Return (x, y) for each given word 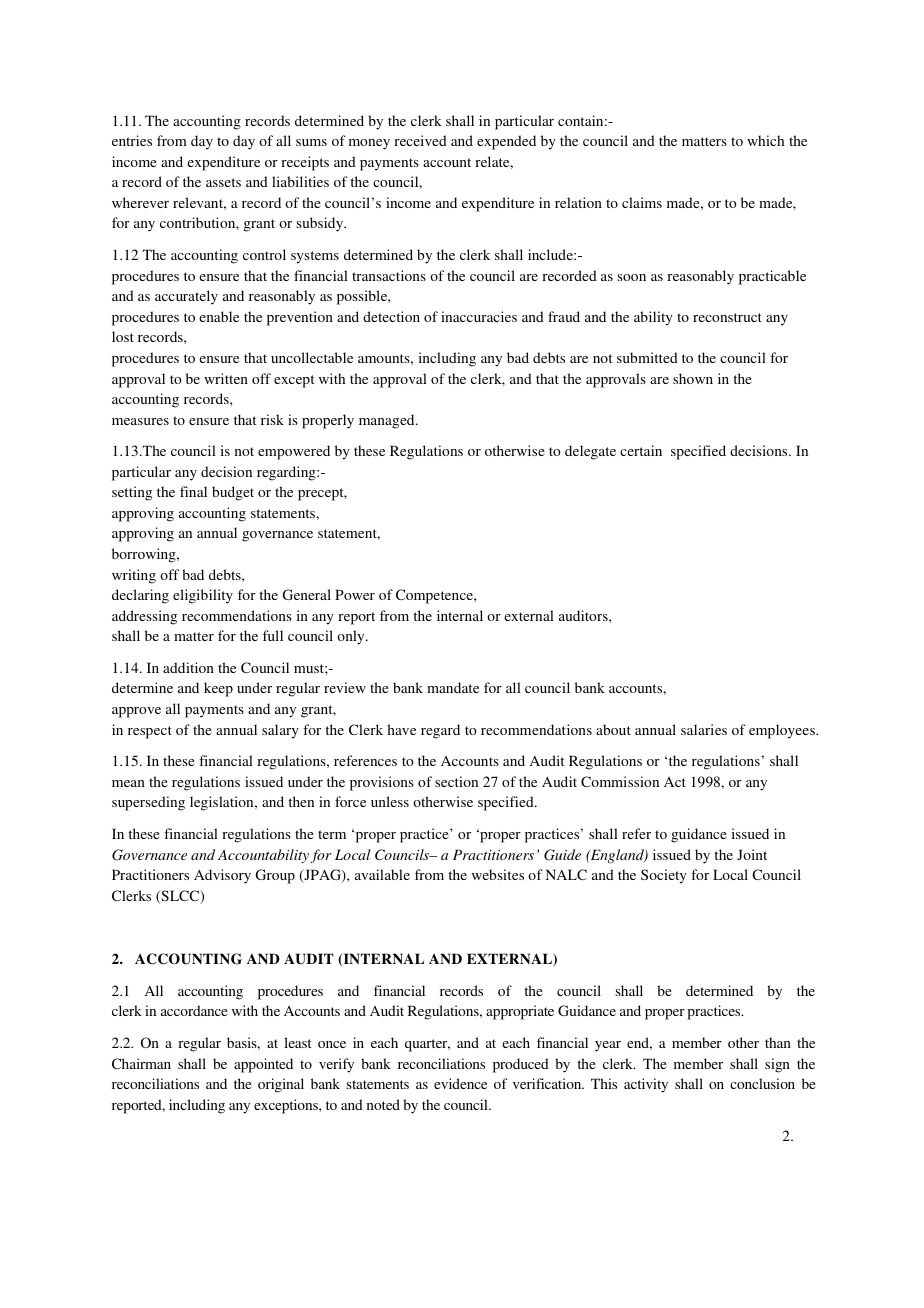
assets (223, 182)
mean (128, 783)
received (420, 140)
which (765, 140)
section (456, 781)
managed (388, 421)
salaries (704, 729)
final (193, 491)
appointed (263, 1065)
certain (641, 450)
